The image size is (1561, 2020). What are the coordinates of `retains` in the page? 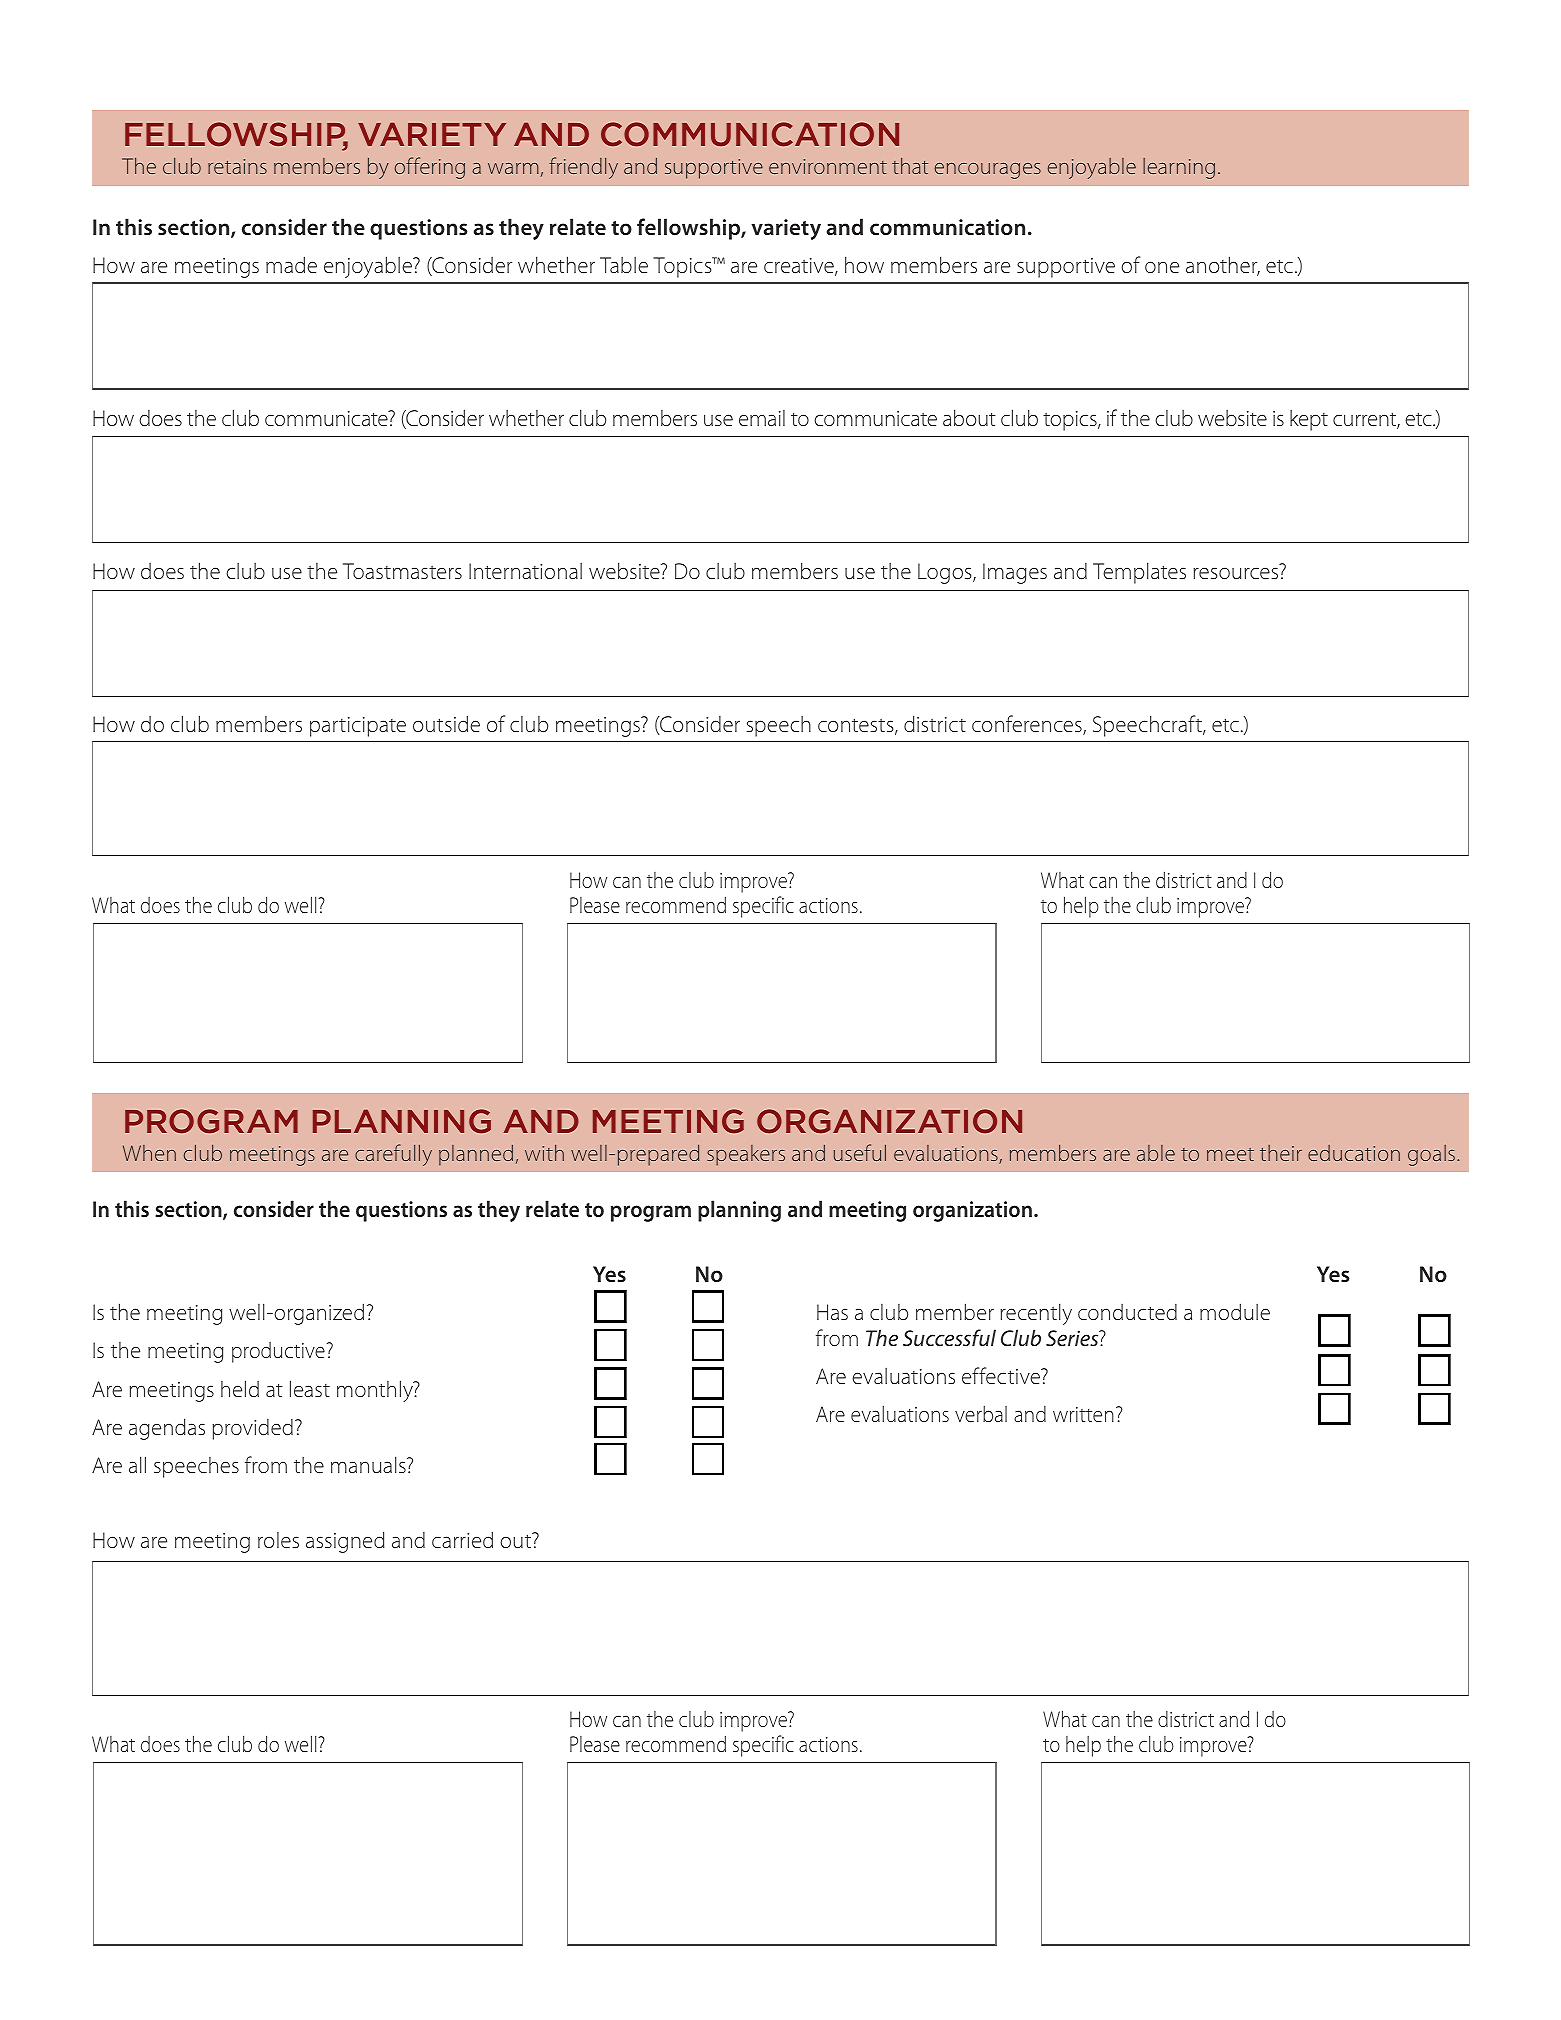 It's located at (237, 166).
